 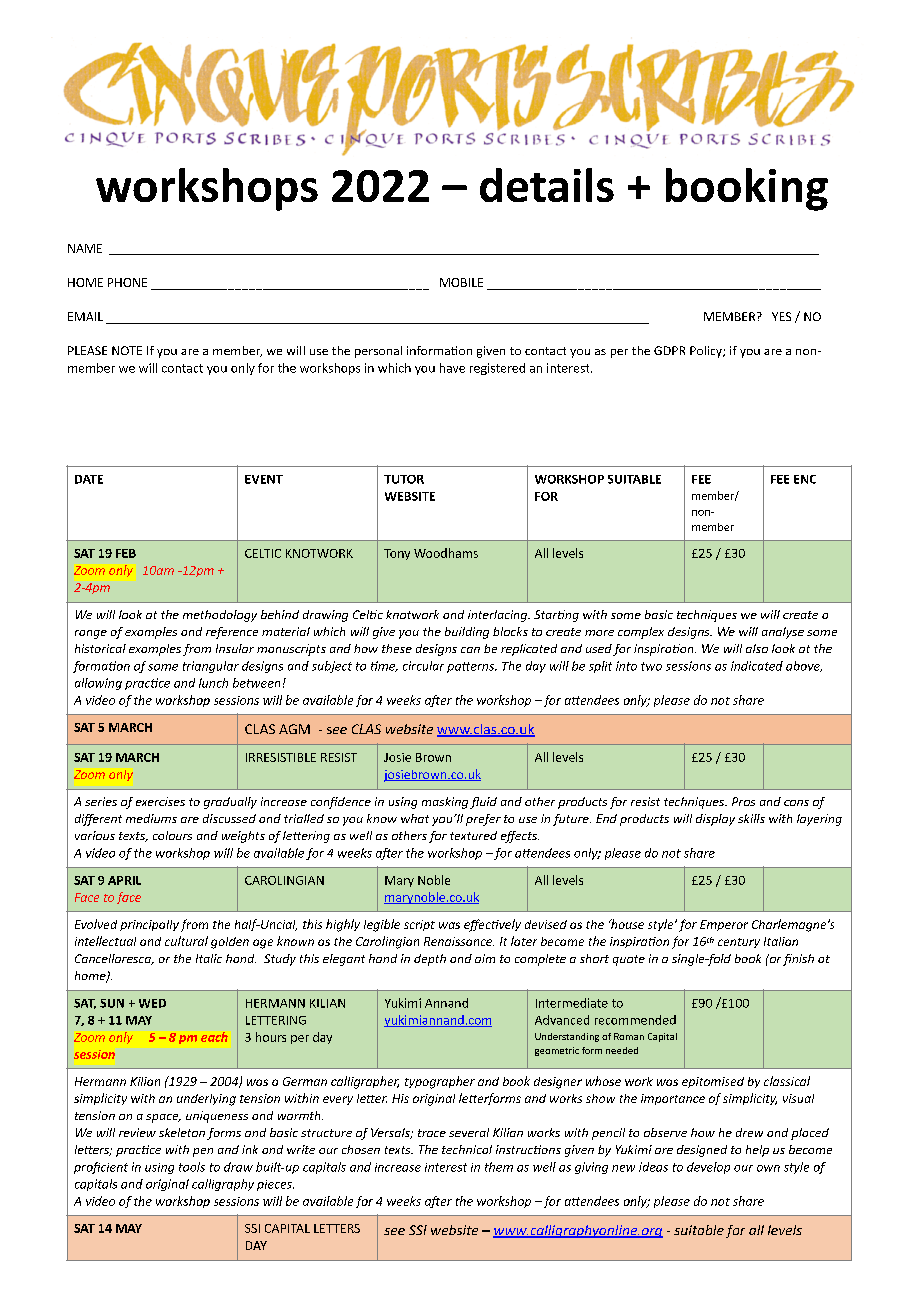 What do you see at coordinates (85, 248) in the screenshot?
I see `NAME` at bounding box center [85, 248].
